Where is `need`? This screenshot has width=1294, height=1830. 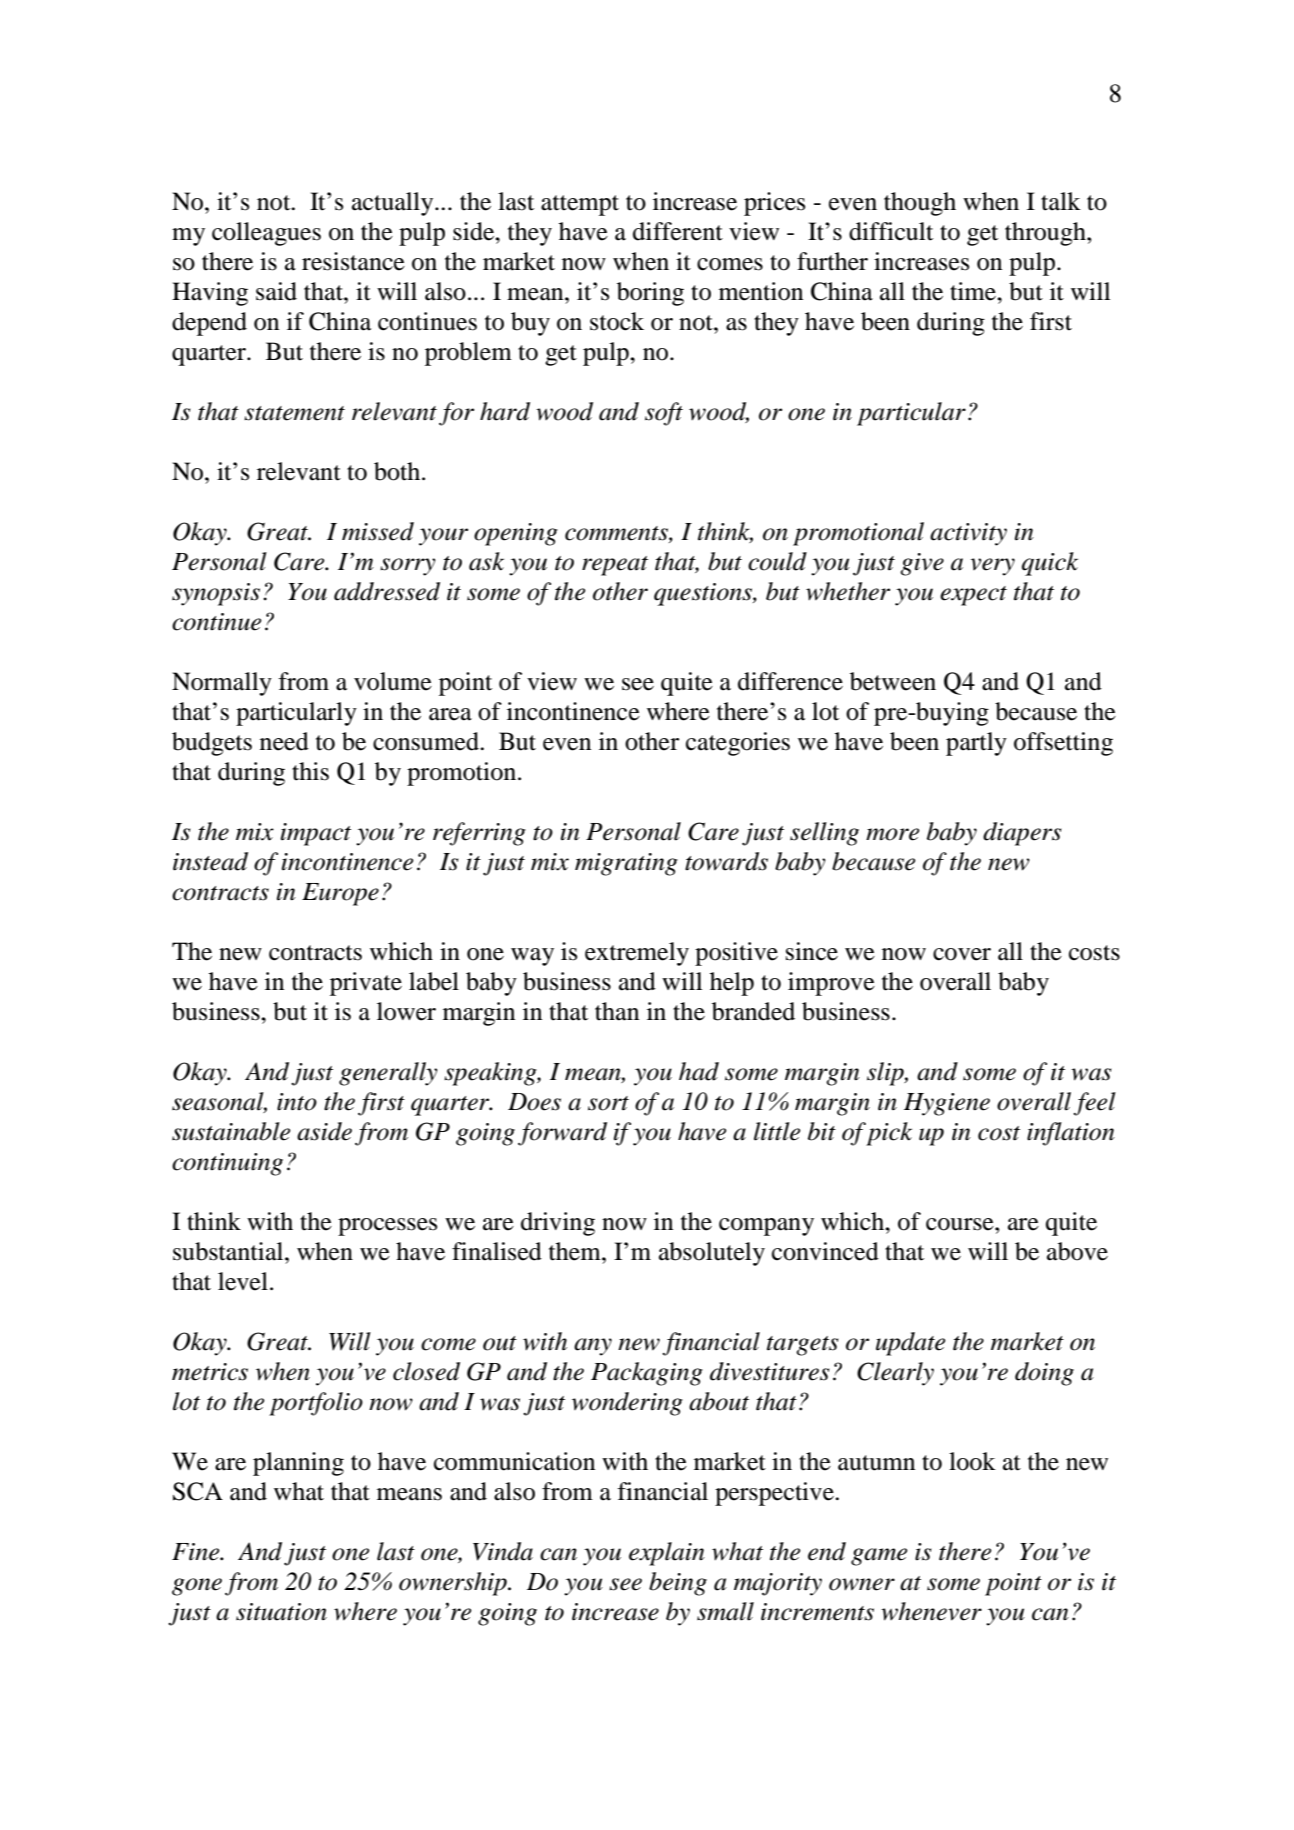 need is located at coordinates (284, 741).
